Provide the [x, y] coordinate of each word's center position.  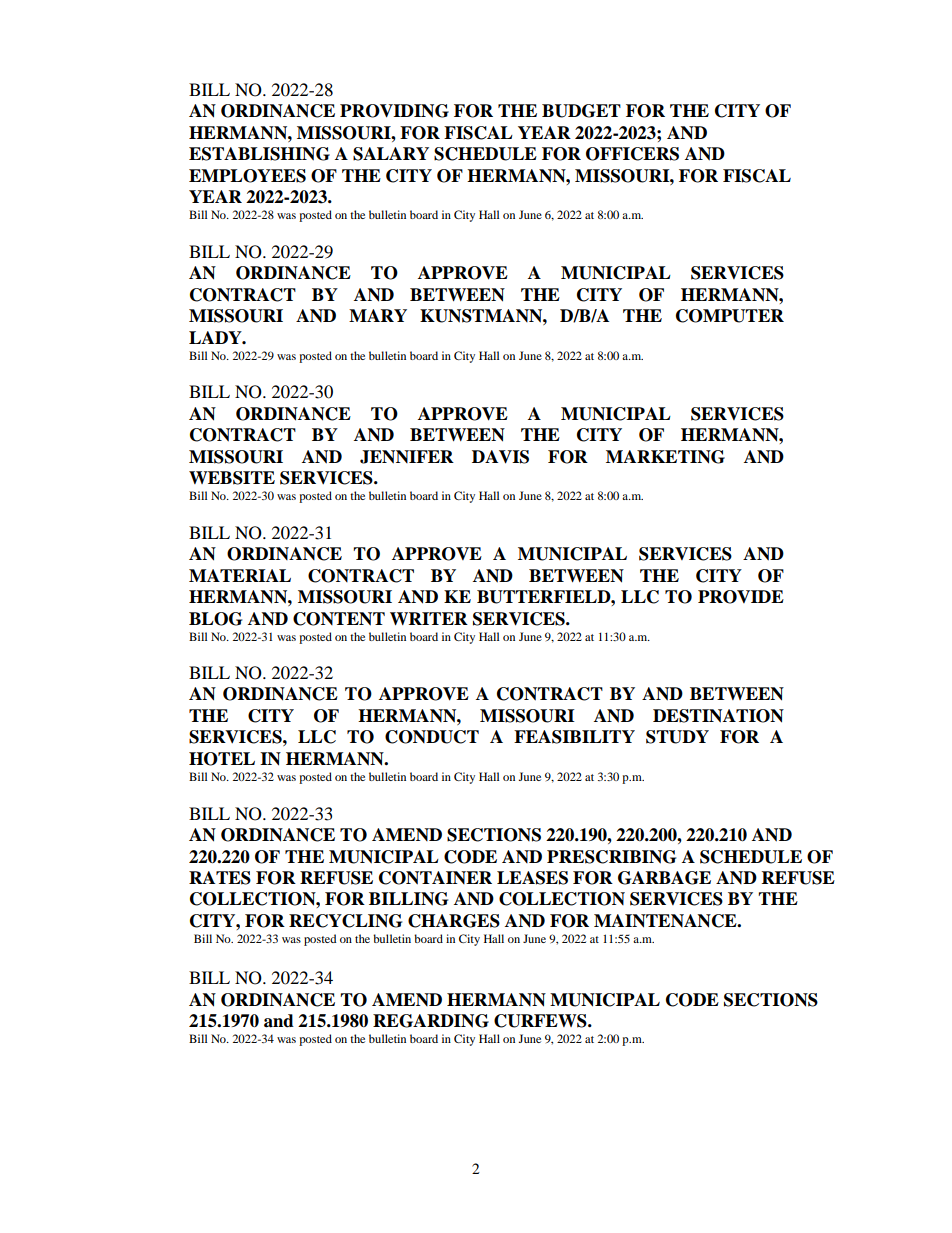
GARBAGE [664, 878]
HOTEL [222, 759]
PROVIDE [741, 597]
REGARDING [431, 1021]
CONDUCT [432, 737]
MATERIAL [240, 575]
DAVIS [500, 457]
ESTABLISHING [259, 154]
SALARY [391, 154]
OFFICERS [632, 154]
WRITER [429, 618]
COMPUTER [730, 316]
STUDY [677, 737]
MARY [378, 315]
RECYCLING [345, 921]
